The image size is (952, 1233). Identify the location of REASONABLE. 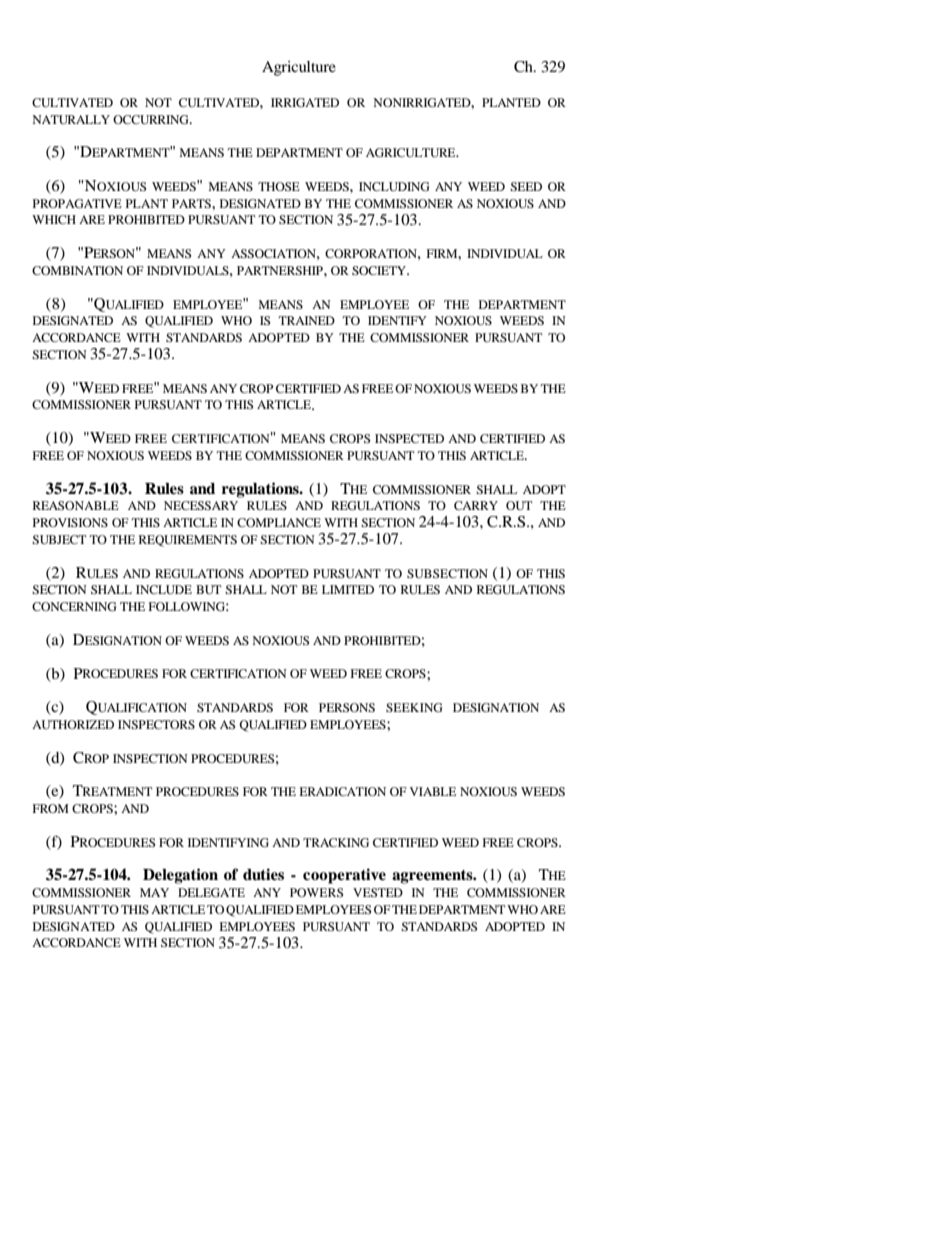
(76, 505).
